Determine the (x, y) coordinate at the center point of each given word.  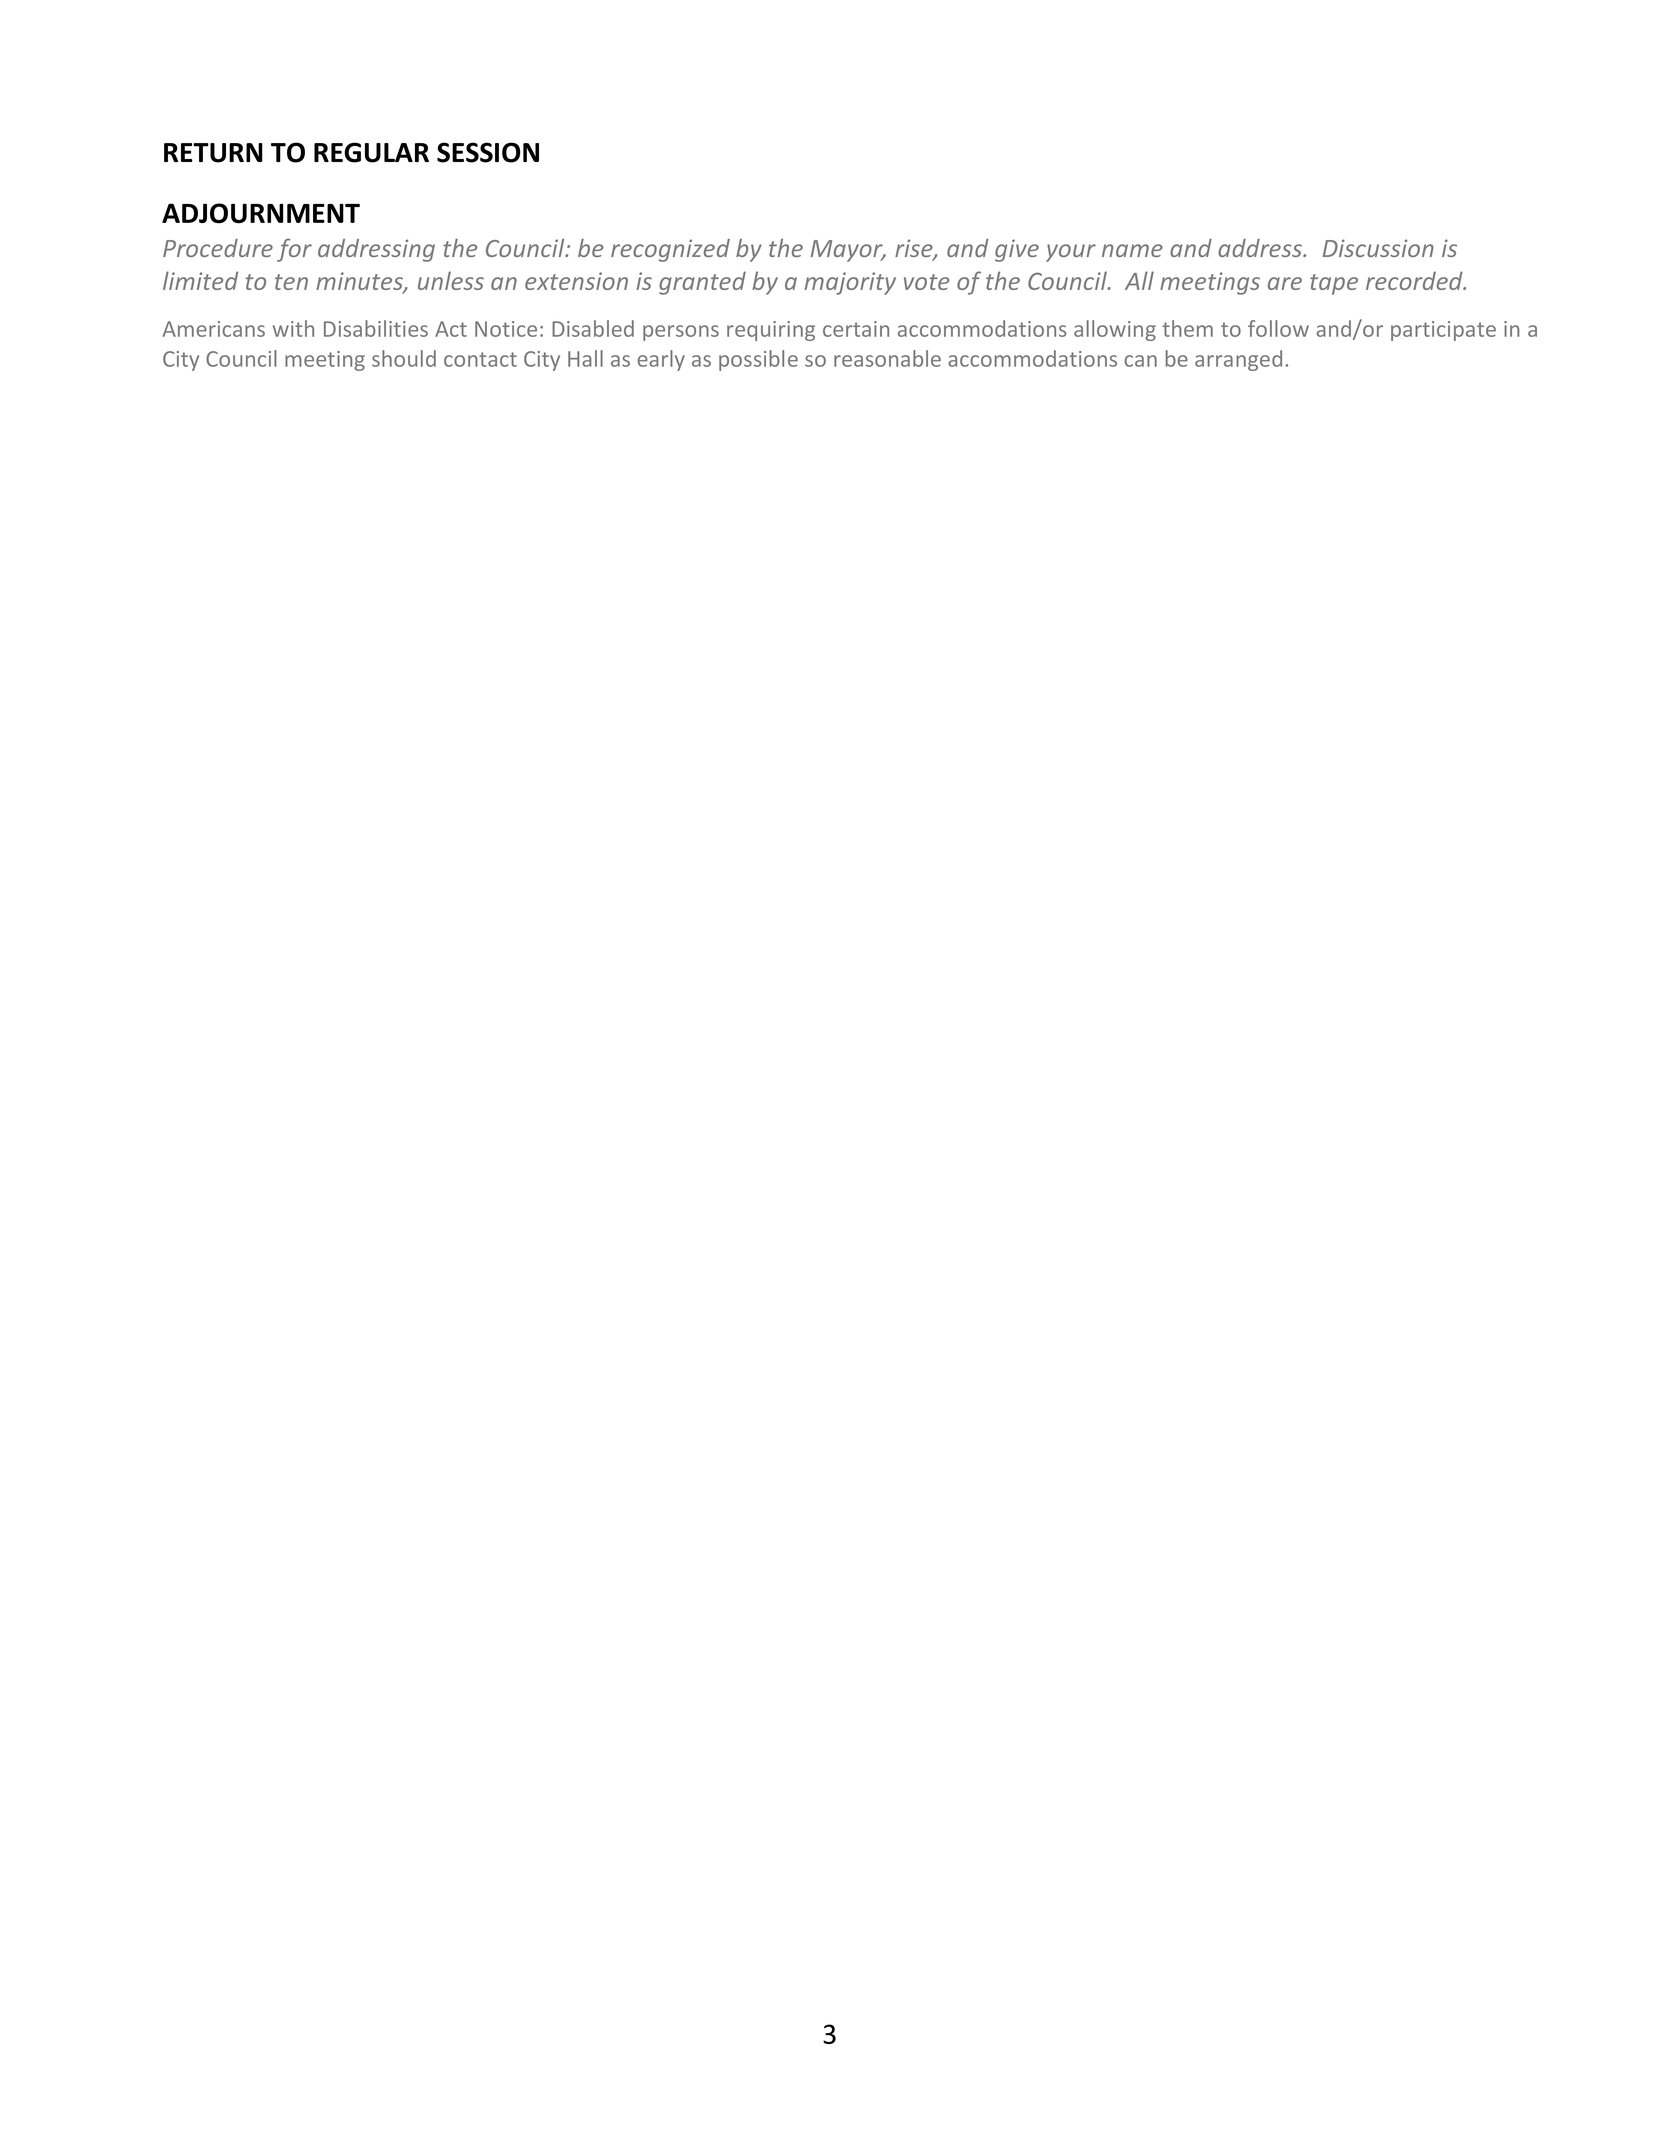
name (1132, 250)
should (404, 358)
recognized (670, 250)
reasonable (887, 358)
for (294, 250)
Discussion (1378, 248)
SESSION (488, 152)
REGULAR (371, 152)
